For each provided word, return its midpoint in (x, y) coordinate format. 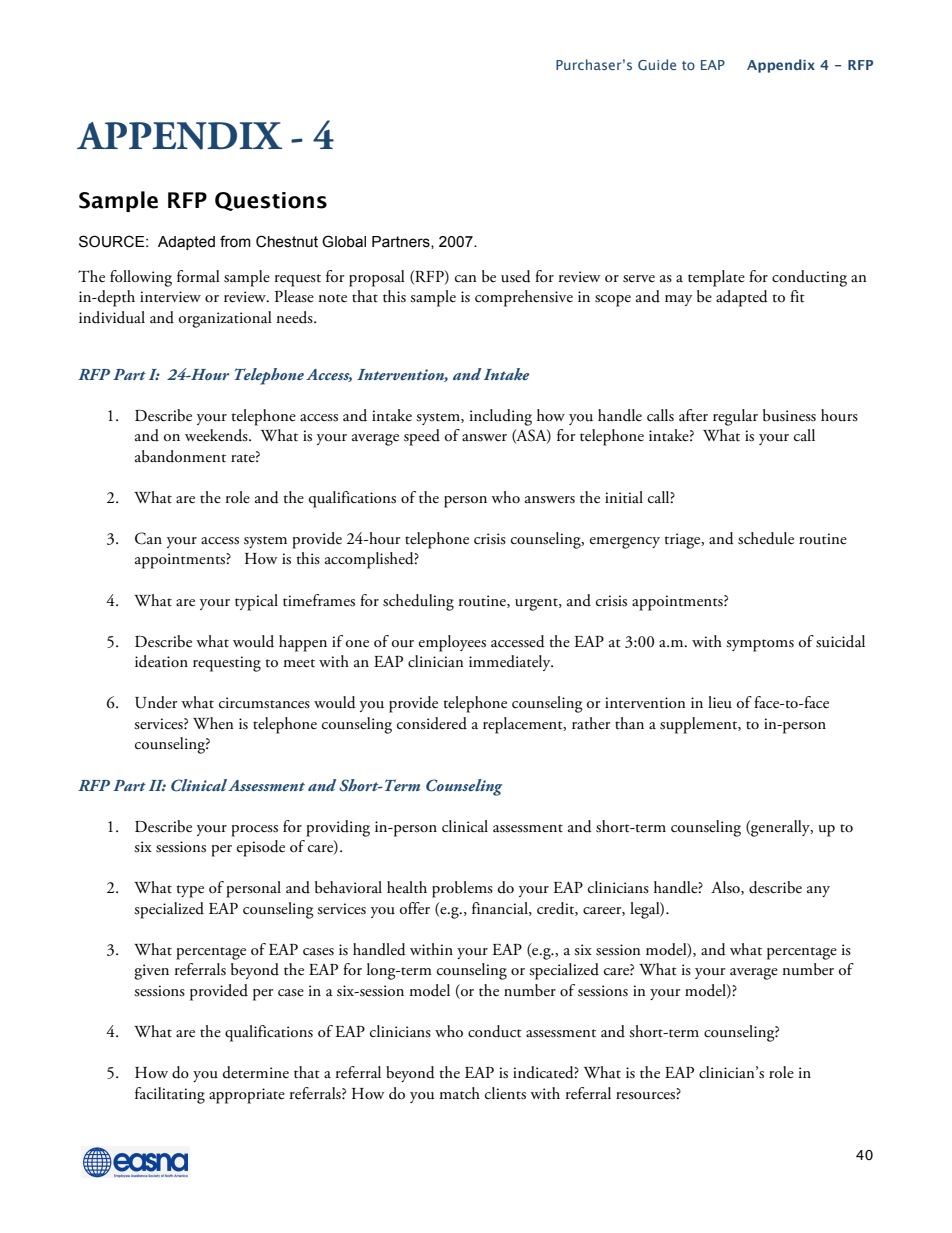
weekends (217, 435)
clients (505, 1093)
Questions (271, 201)
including (501, 417)
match (459, 1093)
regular (735, 417)
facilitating (170, 1095)
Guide (657, 64)
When (213, 723)
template (716, 278)
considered (432, 723)
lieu (720, 702)
